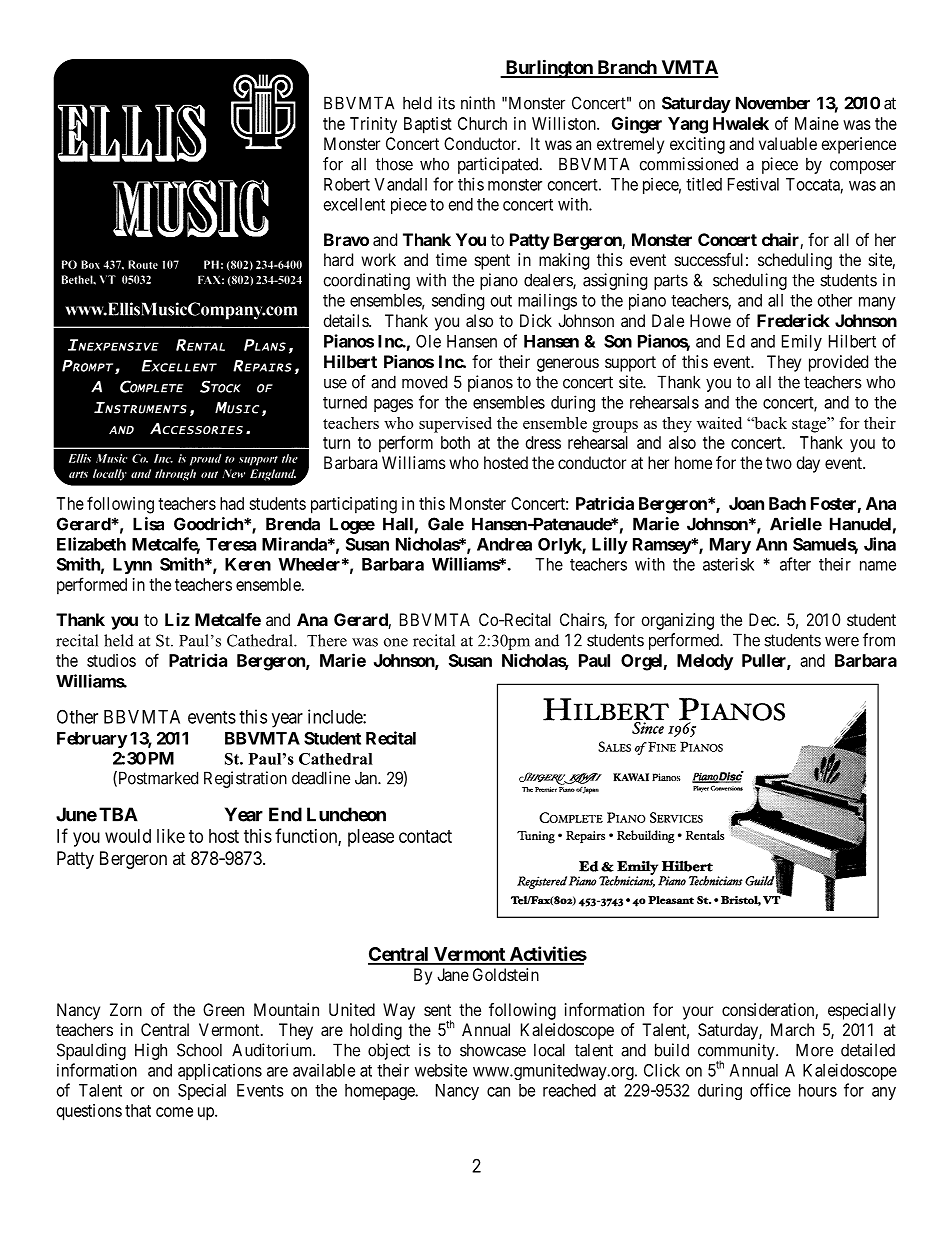  What do you see at coordinates (478, 103) in the page?
I see `ninth` at bounding box center [478, 103].
